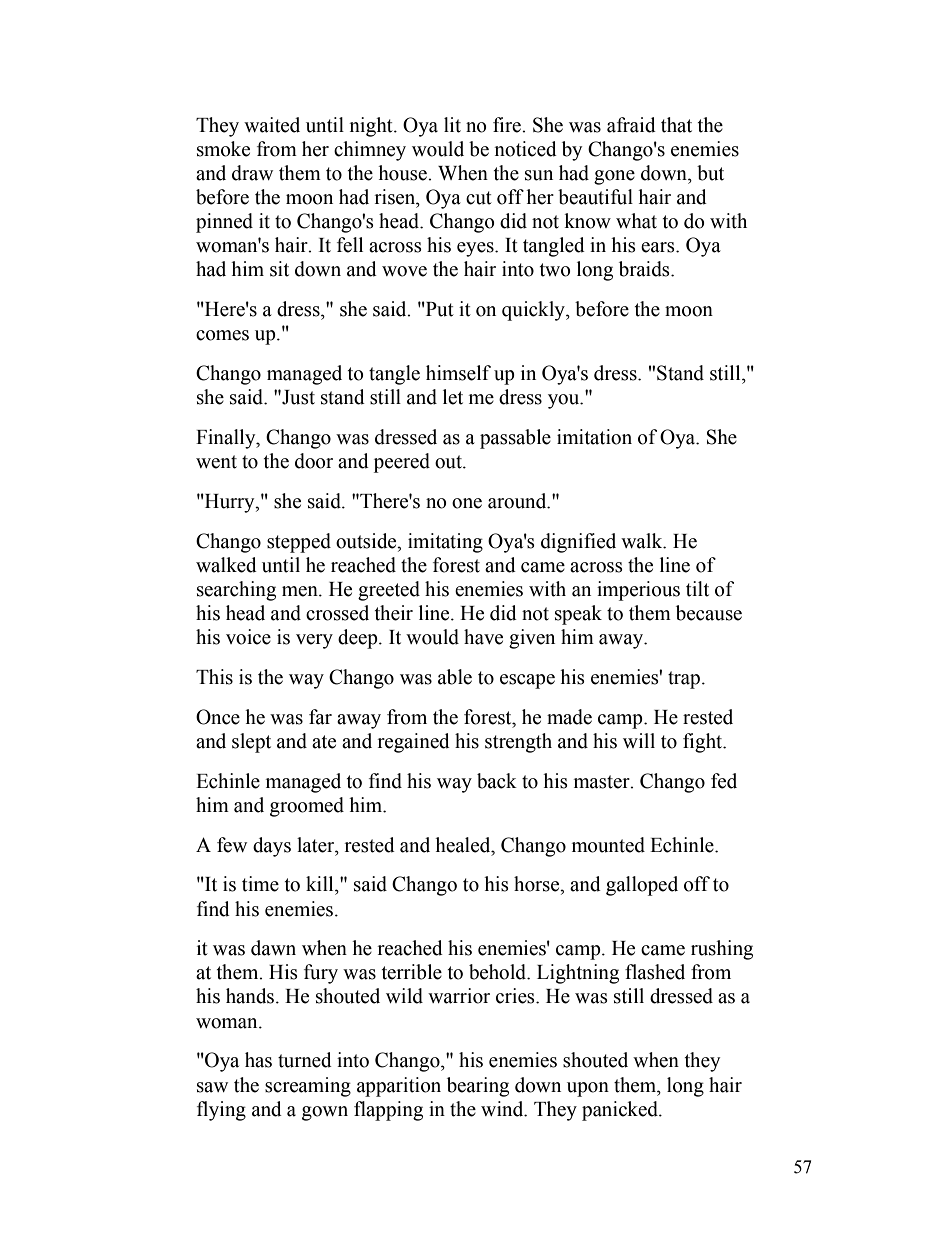 The image size is (952, 1233). Describe the element at coordinates (248, 637) in the screenshot. I see `voice` at that location.
